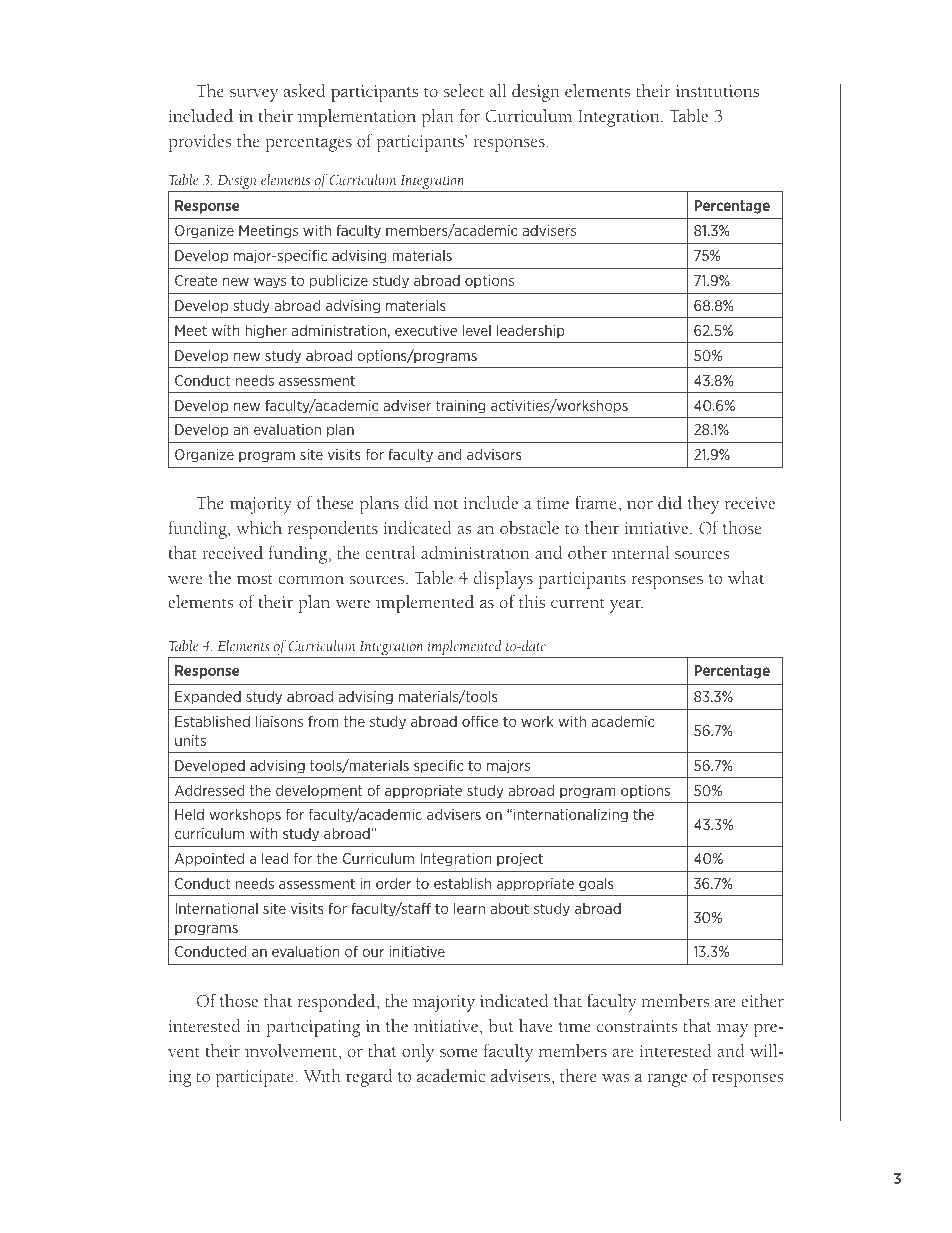 The image size is (952, 1233). Describe the element at coordinates (464, 91) in the image. I see `select` at that location.
